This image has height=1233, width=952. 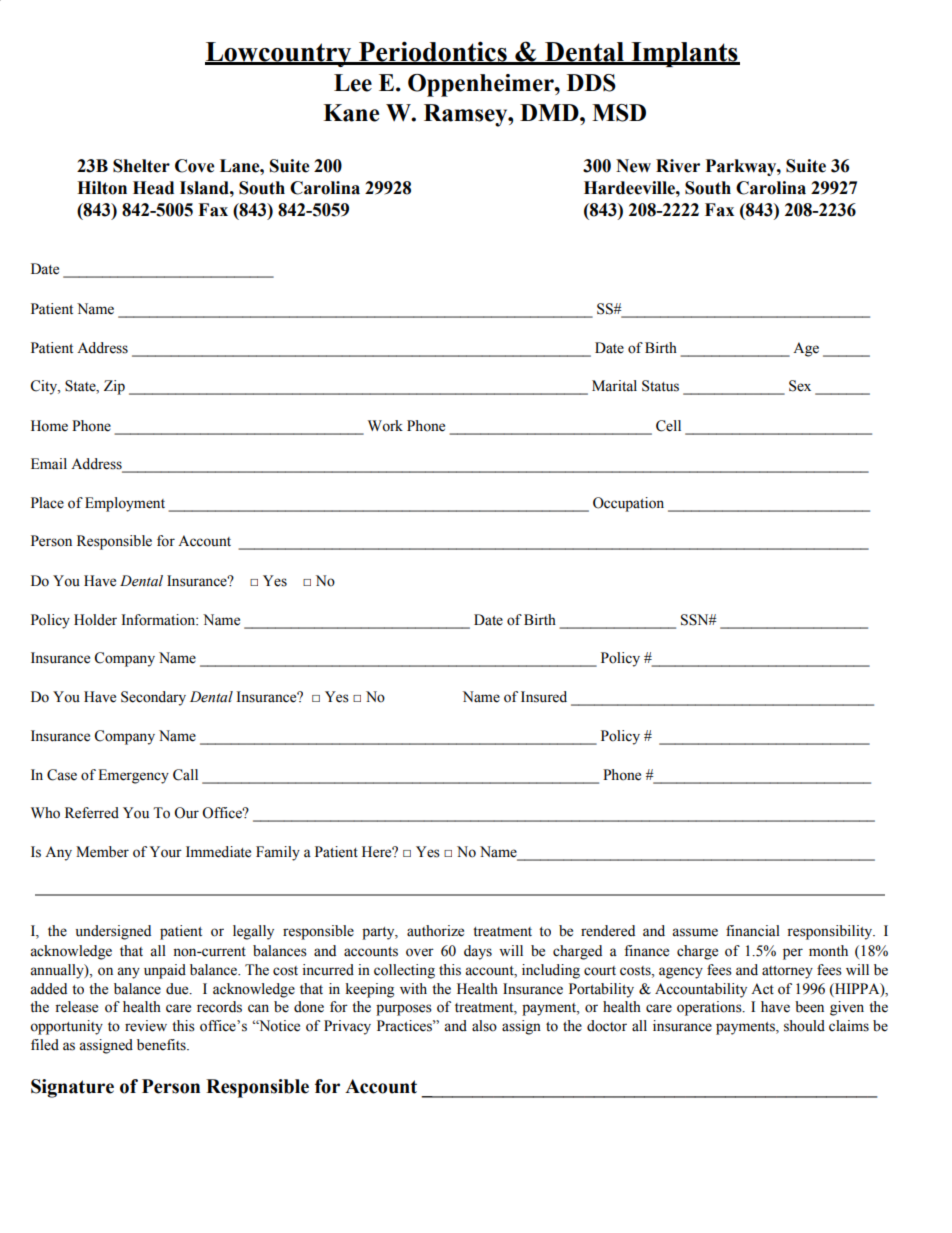 What do you see at coordinates (753, 931) in the image?
I see `financial` at bounding box center [753, 931].
